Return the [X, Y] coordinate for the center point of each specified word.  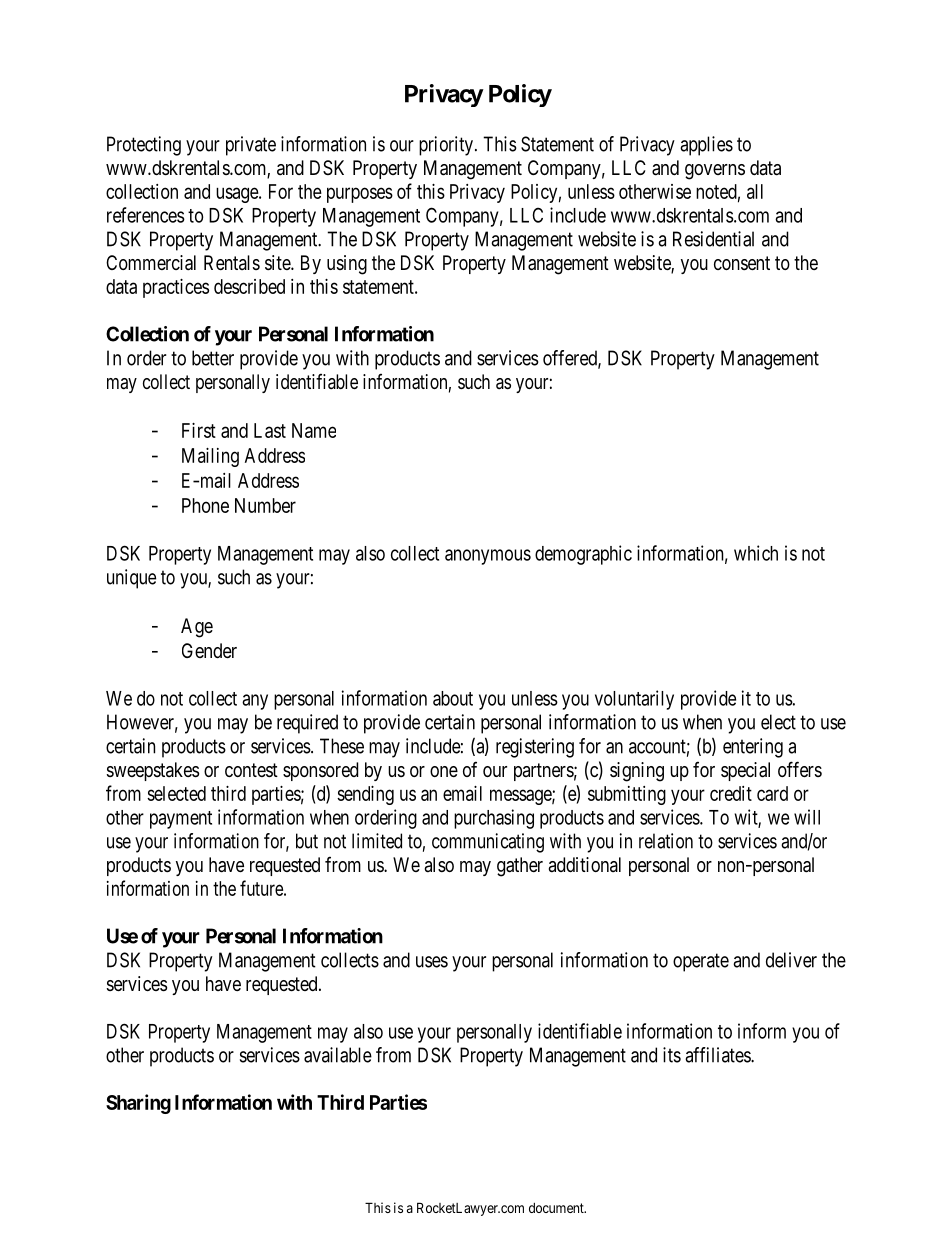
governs [715, 172]
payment [181, 820]
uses [432, 962]
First [199, 430]
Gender [209, 650]
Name [314, 430]
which [756, 553]
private [251, 146]
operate [701, 962]
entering [753, 748]
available [338, 1055]
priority [446, 146]
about [453, 698]
